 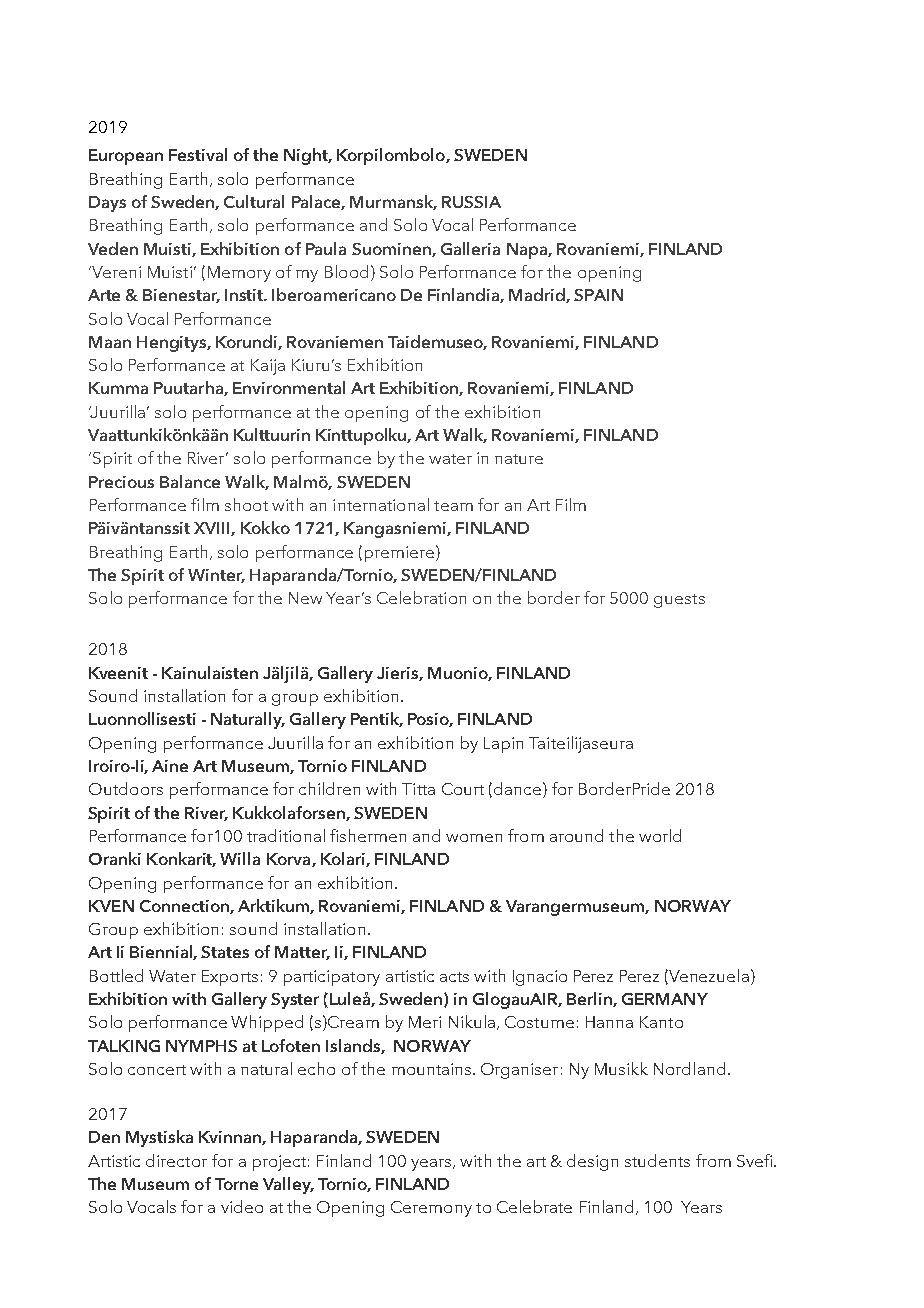 What do you see at coordinates (598, 295) in the screenshot?
I see `SPAIN` at bounding box center [598, 295].
